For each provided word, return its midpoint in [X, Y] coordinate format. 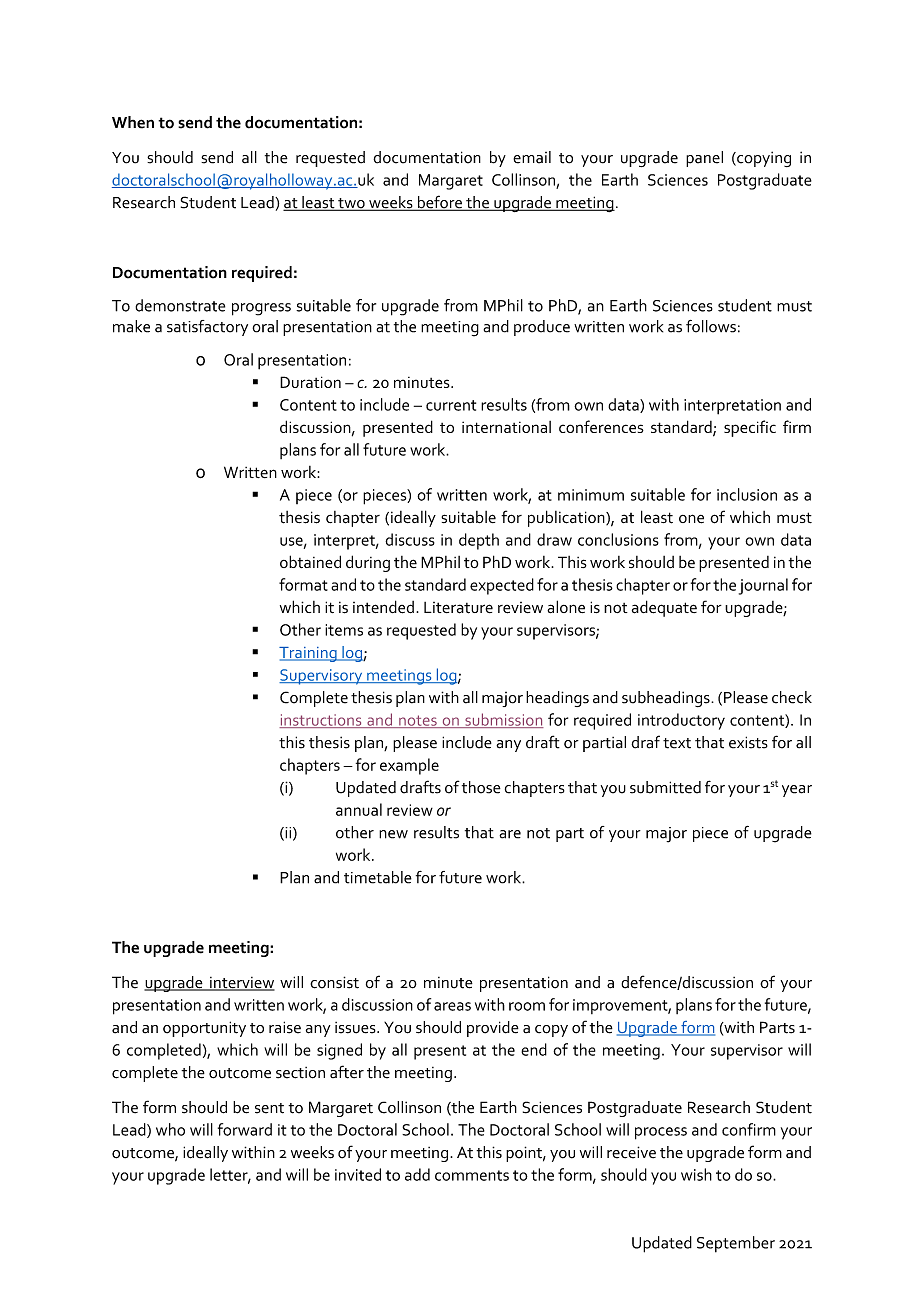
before [439, 203]
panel [704, 159]
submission [503, 720]
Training [309, 654]
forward [245, 1129]
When [133, 122]
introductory [681, 721]
